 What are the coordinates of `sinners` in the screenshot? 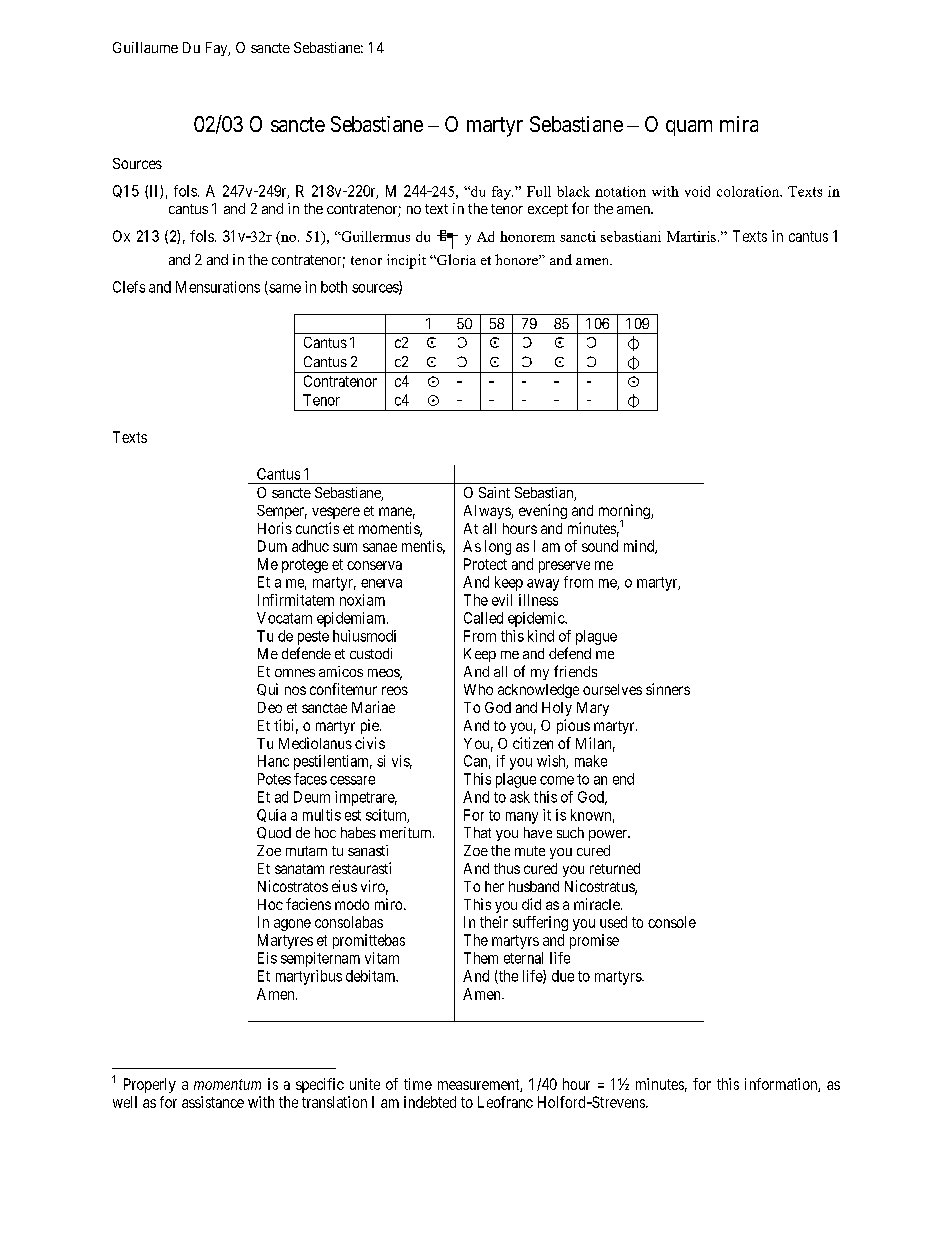 It's located at (668, 689).
